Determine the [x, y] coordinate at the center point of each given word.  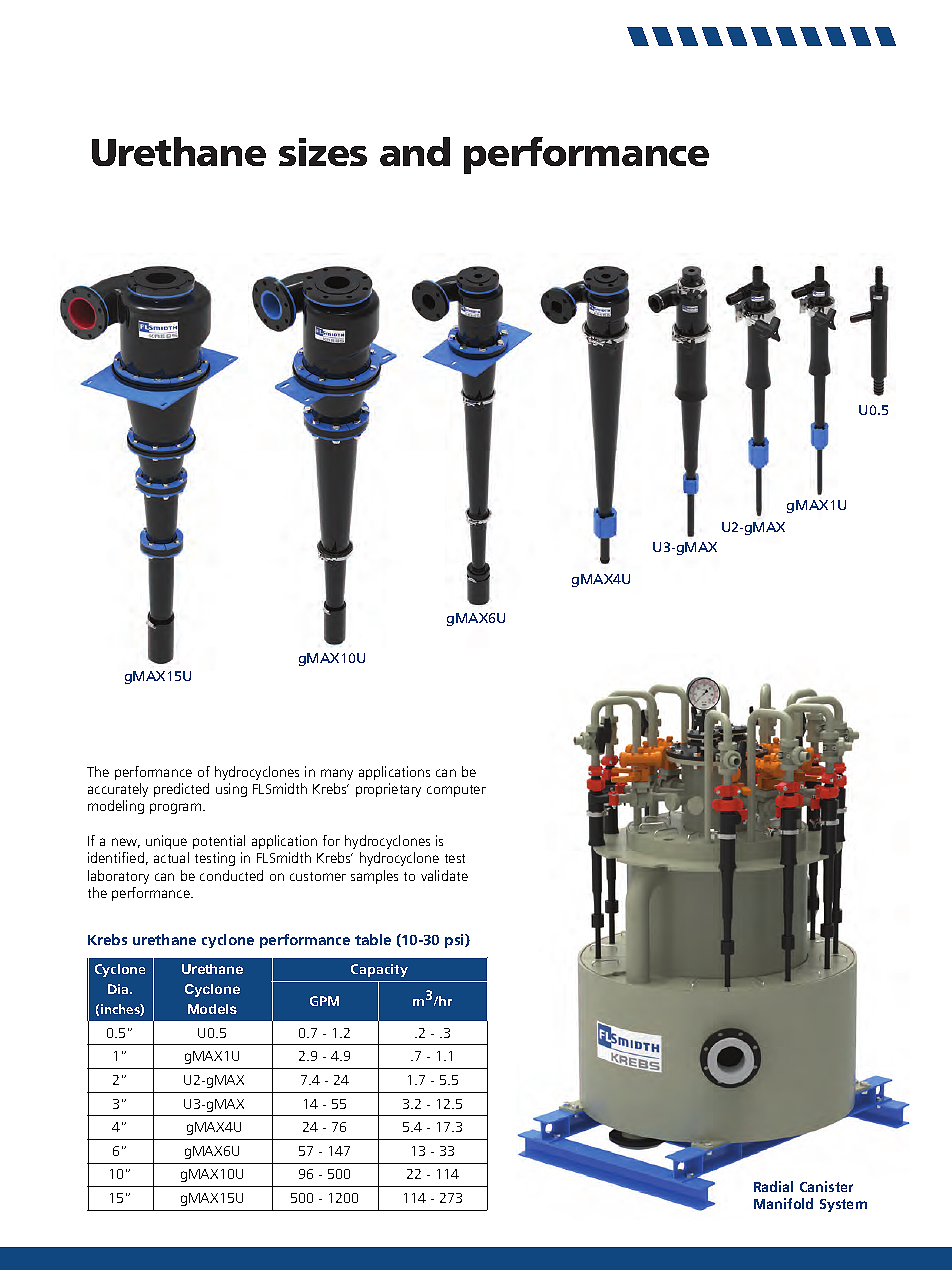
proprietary [388, 790]
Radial [773, 1186]
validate [444, 875]
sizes [323, 152]
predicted [181, 790]
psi [455, 941]
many [337, 774]
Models [212, 1009]
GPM [324, 1001]
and [415, 151]
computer [456, 791]
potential [219, 842]
